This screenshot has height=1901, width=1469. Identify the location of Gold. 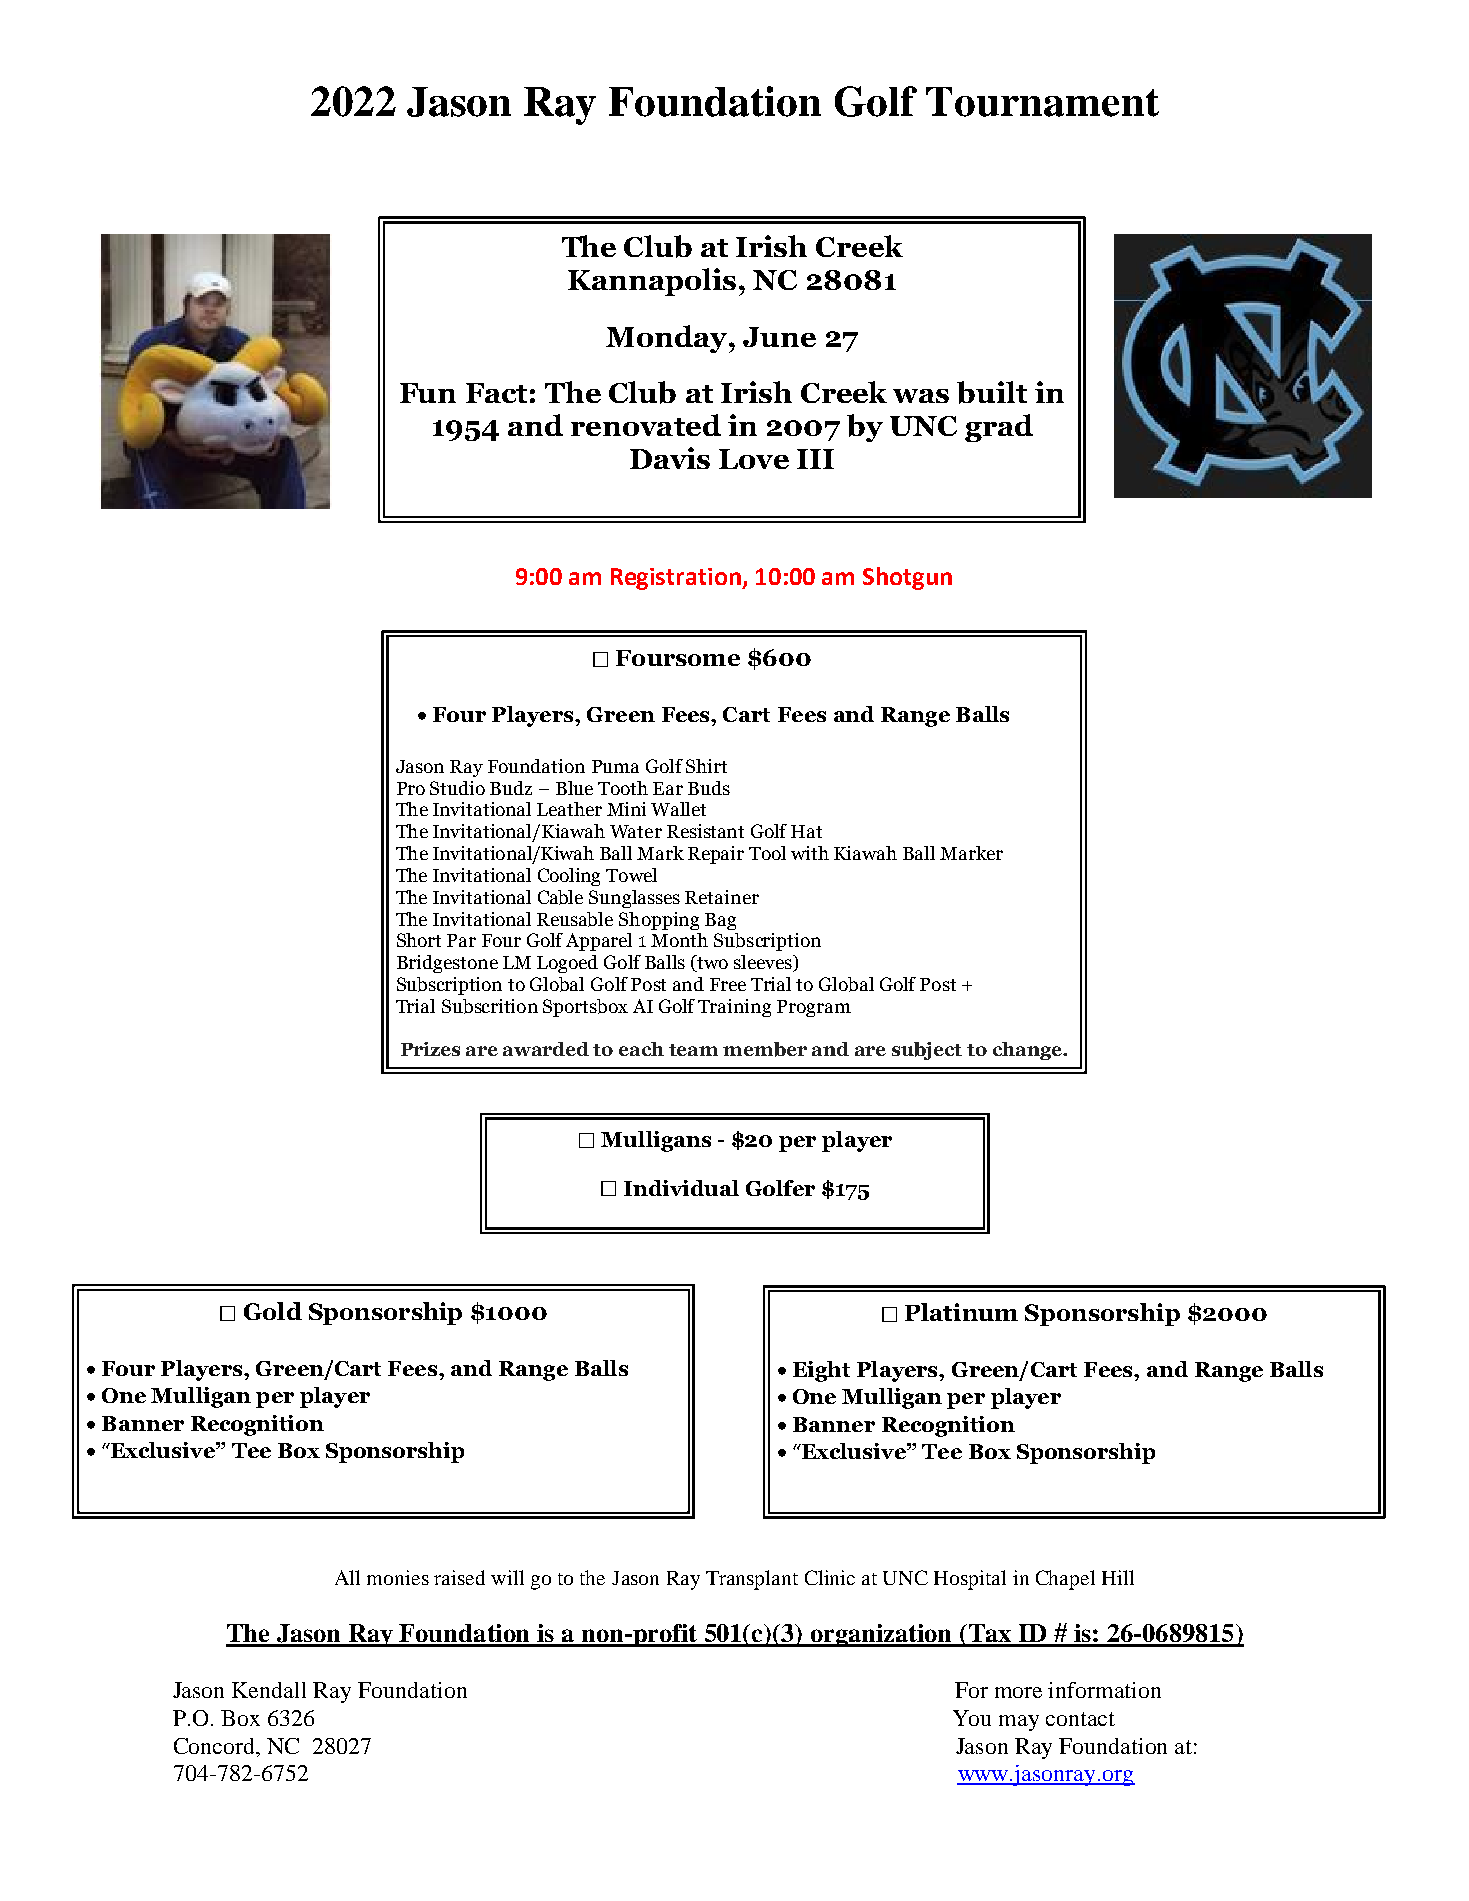
(273, 1311).
